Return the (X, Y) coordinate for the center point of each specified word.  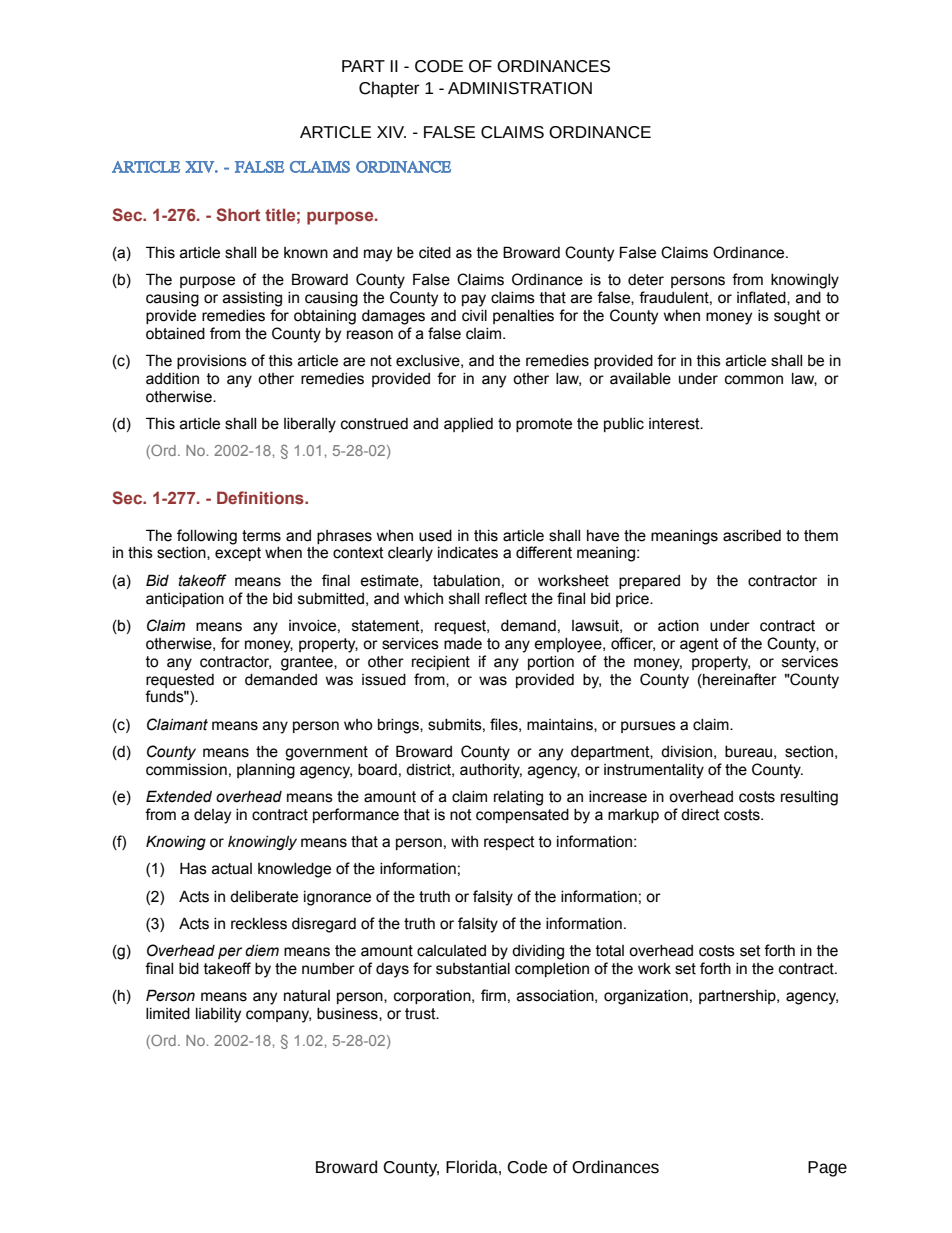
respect (509, 843)
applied (468, 425)
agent (699, 645)
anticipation (185, 600)
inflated (762, 298)
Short (238, 214)
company (278, 1016)
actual (232, 869)
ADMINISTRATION (520, 88)
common (754, 380)
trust (421, 1014)
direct (700, 815)
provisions (212, 362)
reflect (506, 598)
